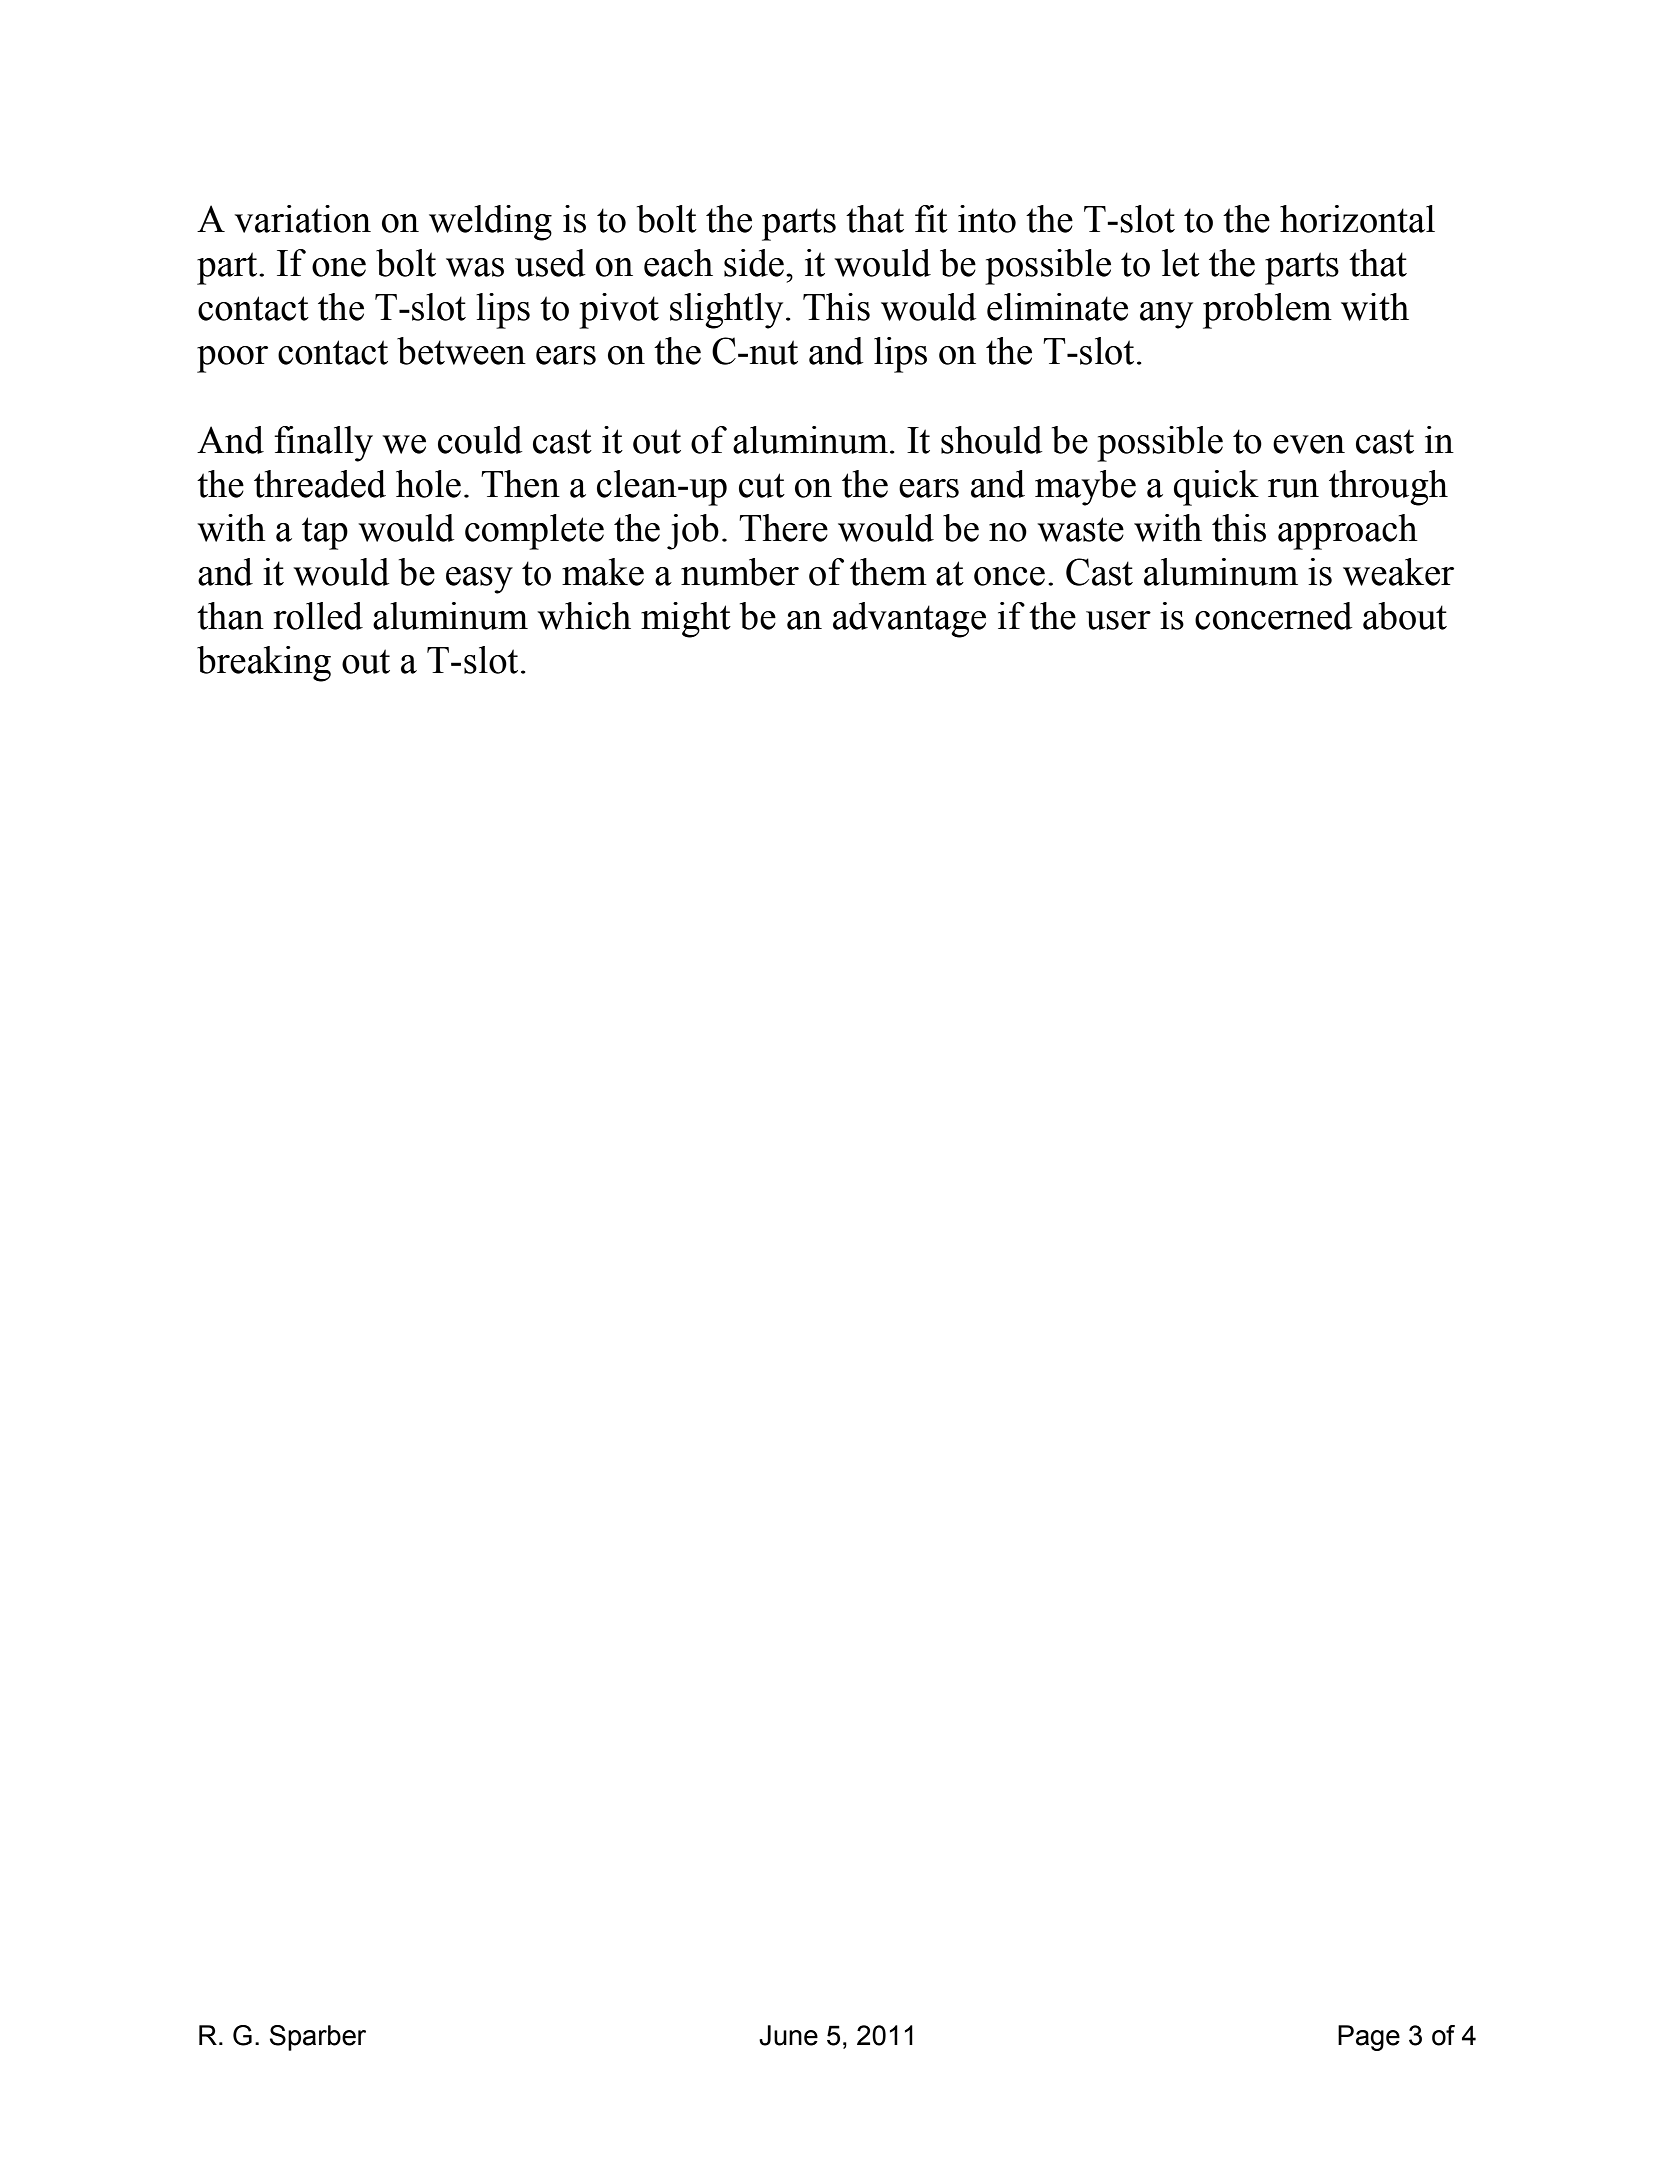 The image size is (1677, 2170). Describe the element at coordinates (909, 620) in the screenshot. I see `advantage` at that location.
